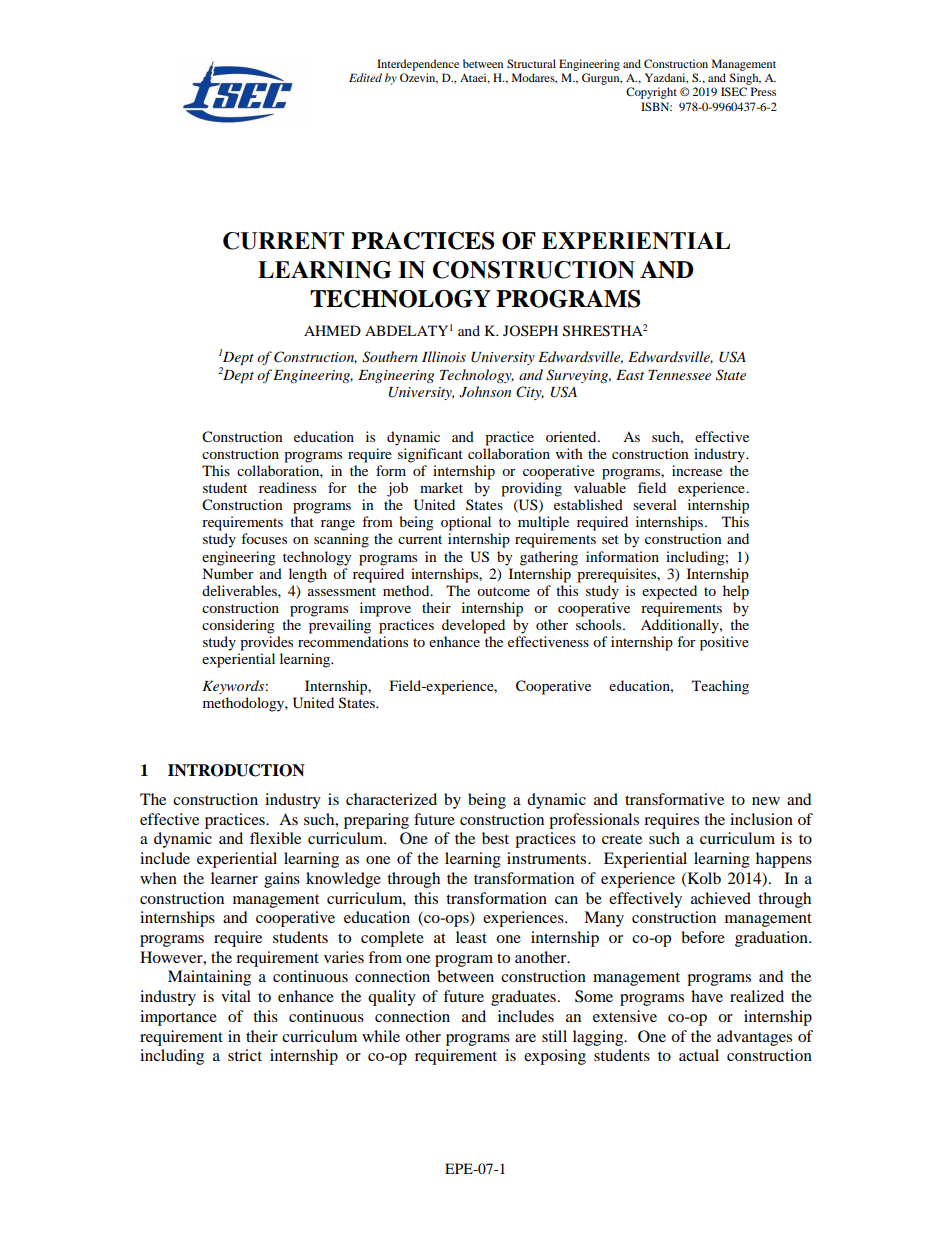 Image resolution: width=952 pixels, height=1233 pixels. What do you see at coordinates (495, 838) in the screenshot?
I see `best` at bounding box center [495, 838].
